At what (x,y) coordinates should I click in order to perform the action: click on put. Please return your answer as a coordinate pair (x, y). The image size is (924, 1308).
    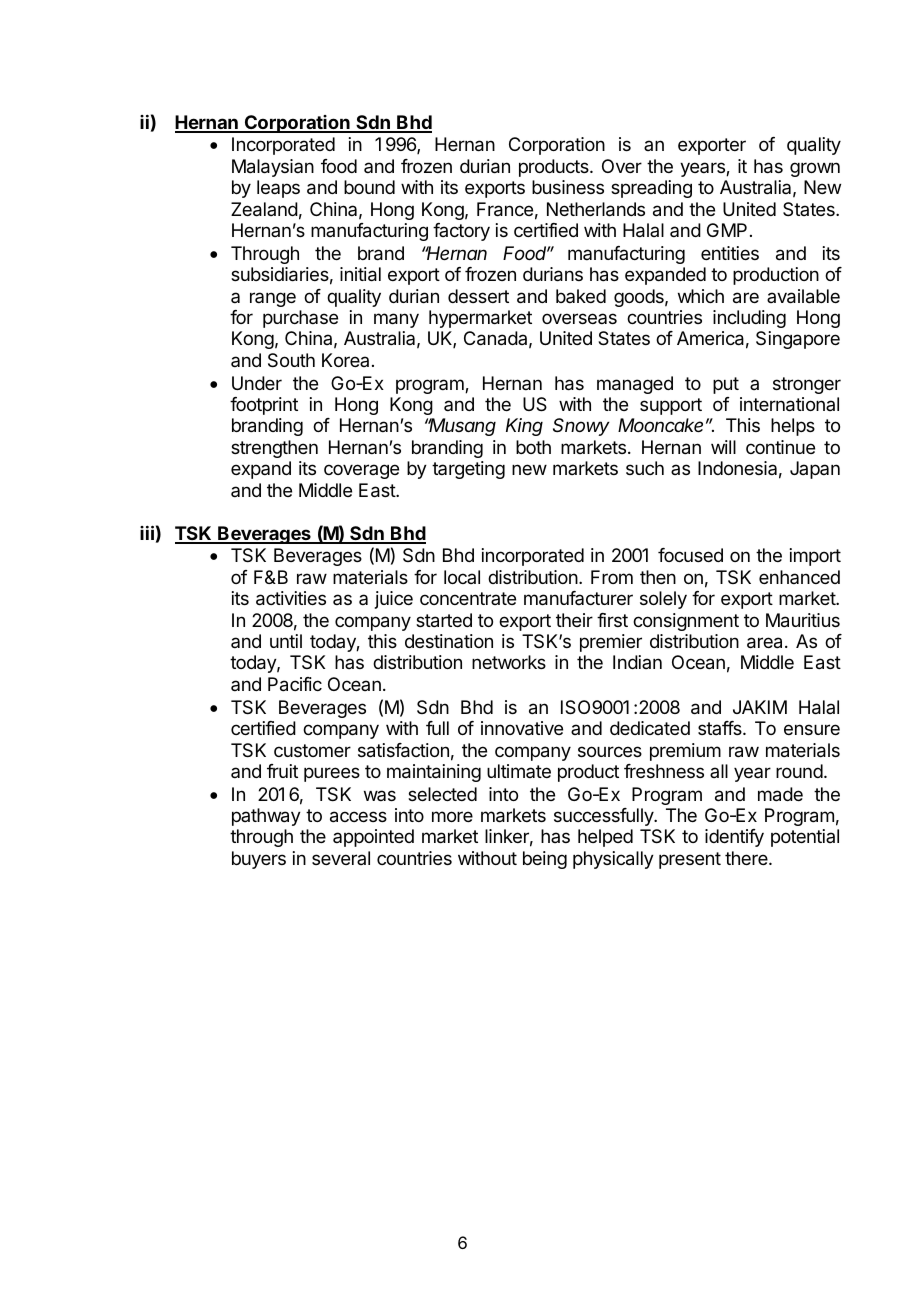
    Looking at the image, I should click on (726, 385).
